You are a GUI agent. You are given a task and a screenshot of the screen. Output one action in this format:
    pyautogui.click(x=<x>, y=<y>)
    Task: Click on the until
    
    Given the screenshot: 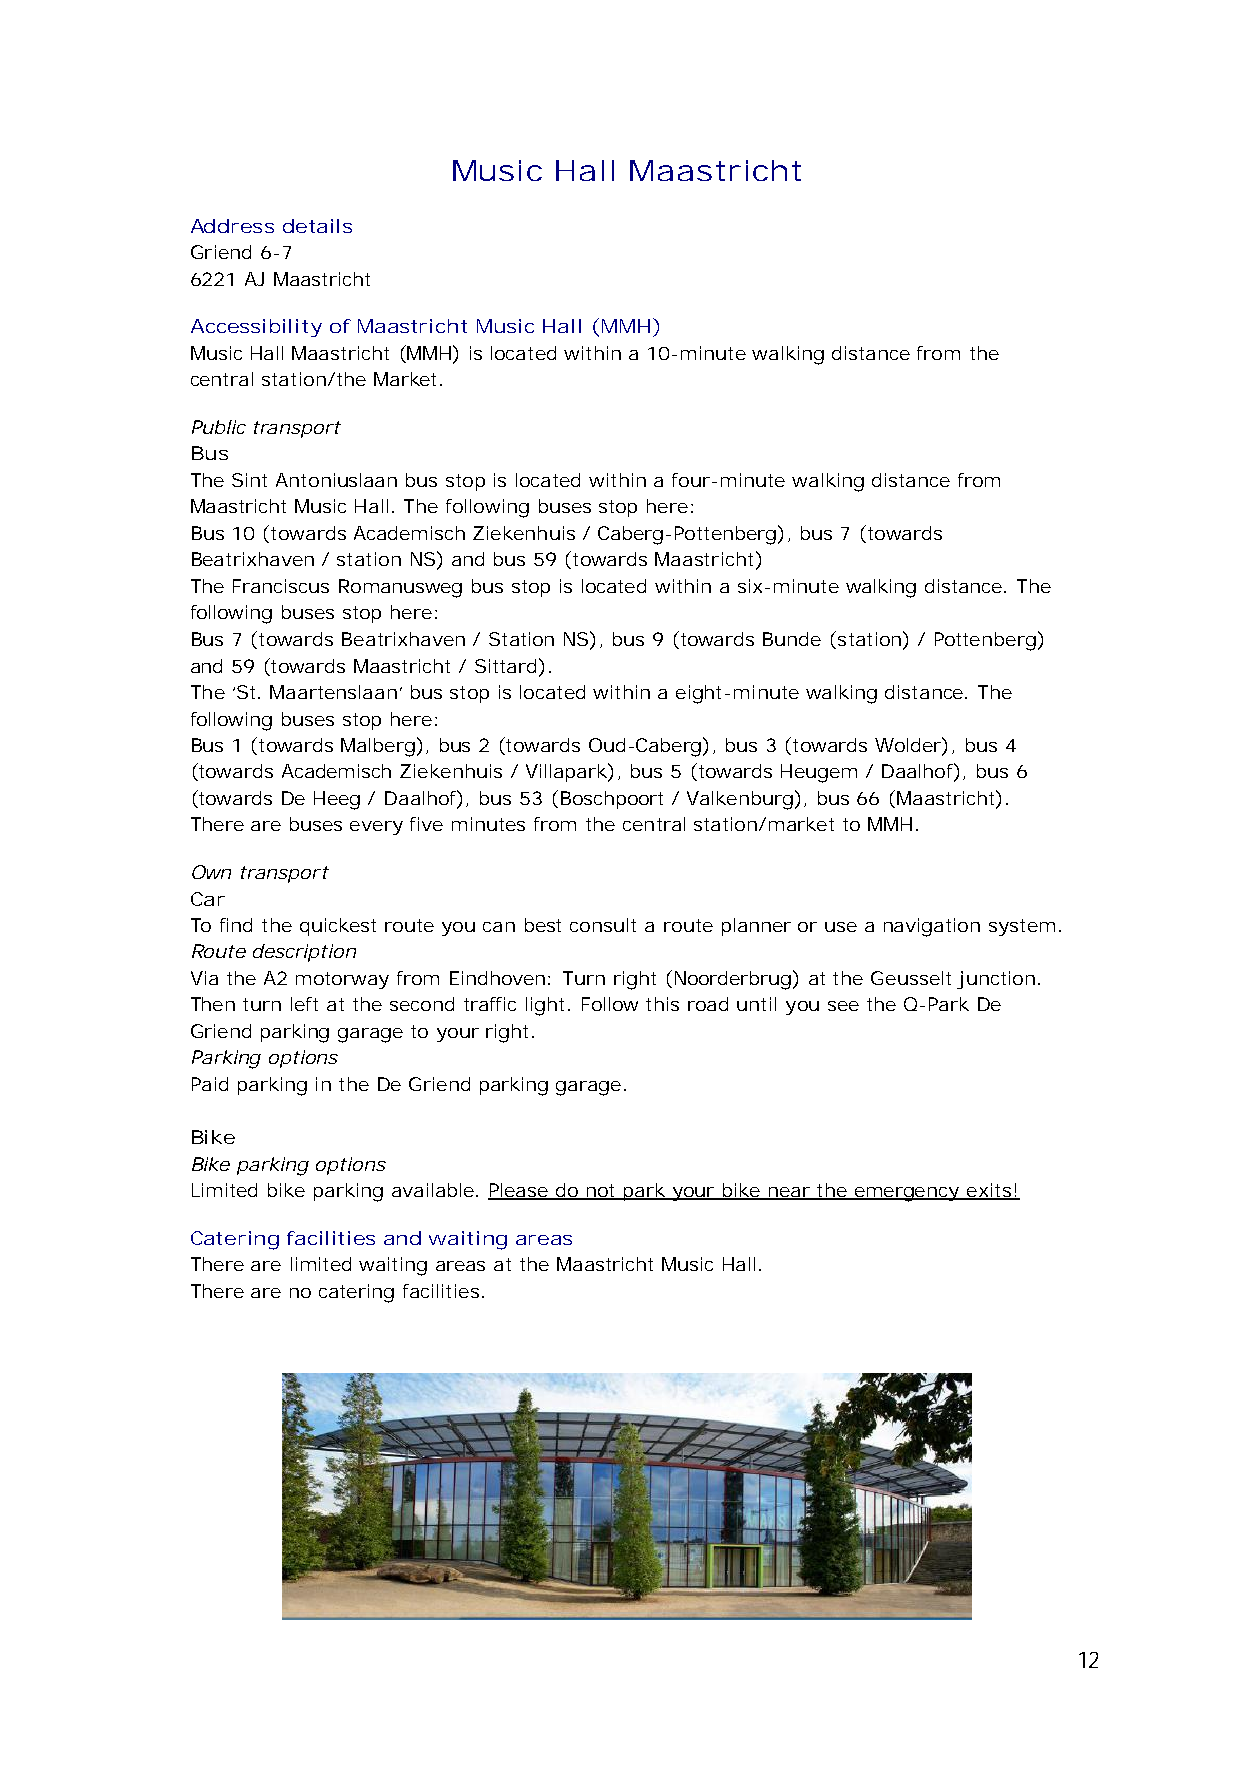 What is the action you would take?
    pyautogui.click(x=756, y=1004)
